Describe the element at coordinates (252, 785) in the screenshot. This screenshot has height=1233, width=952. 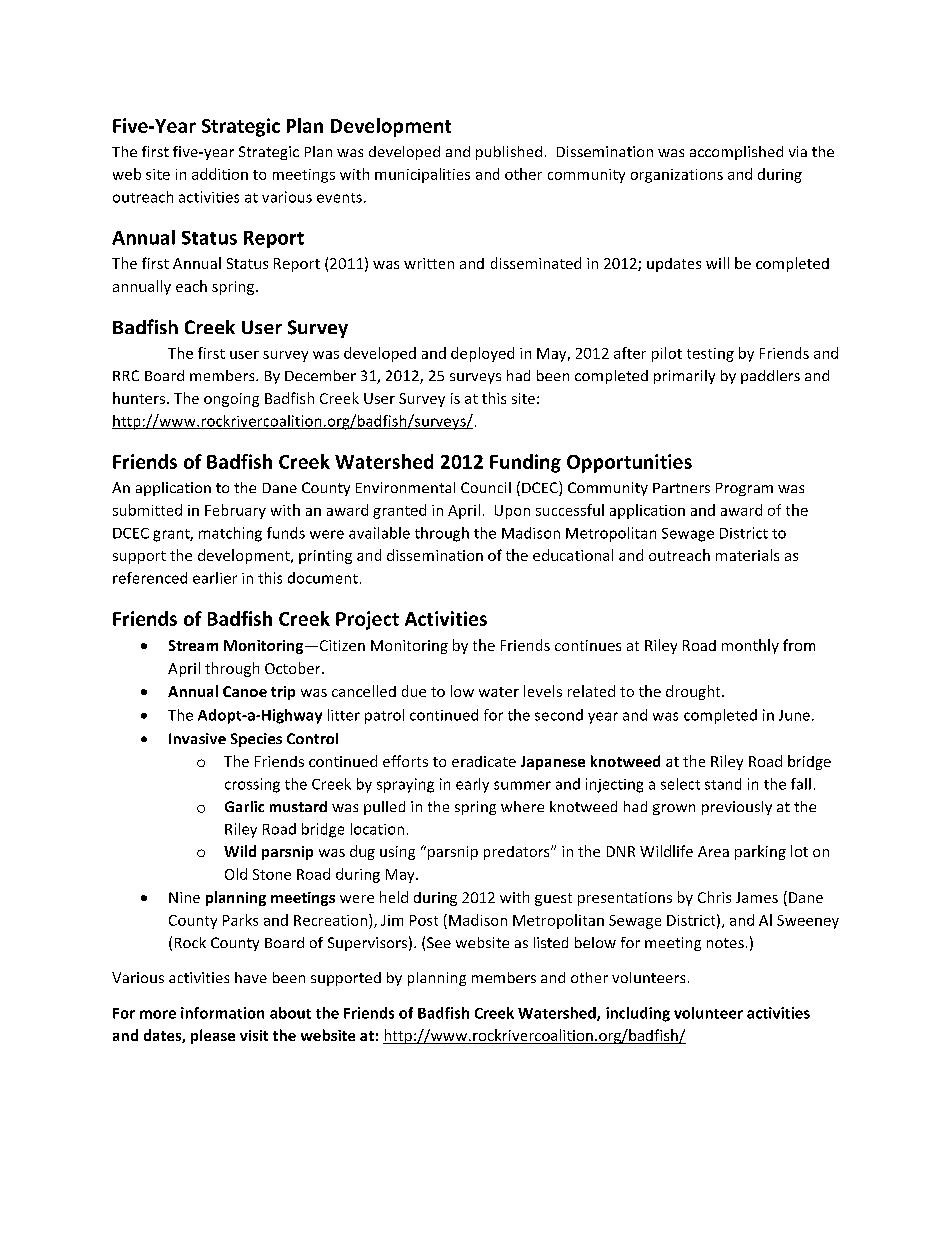
I see `crossing` at that location.
